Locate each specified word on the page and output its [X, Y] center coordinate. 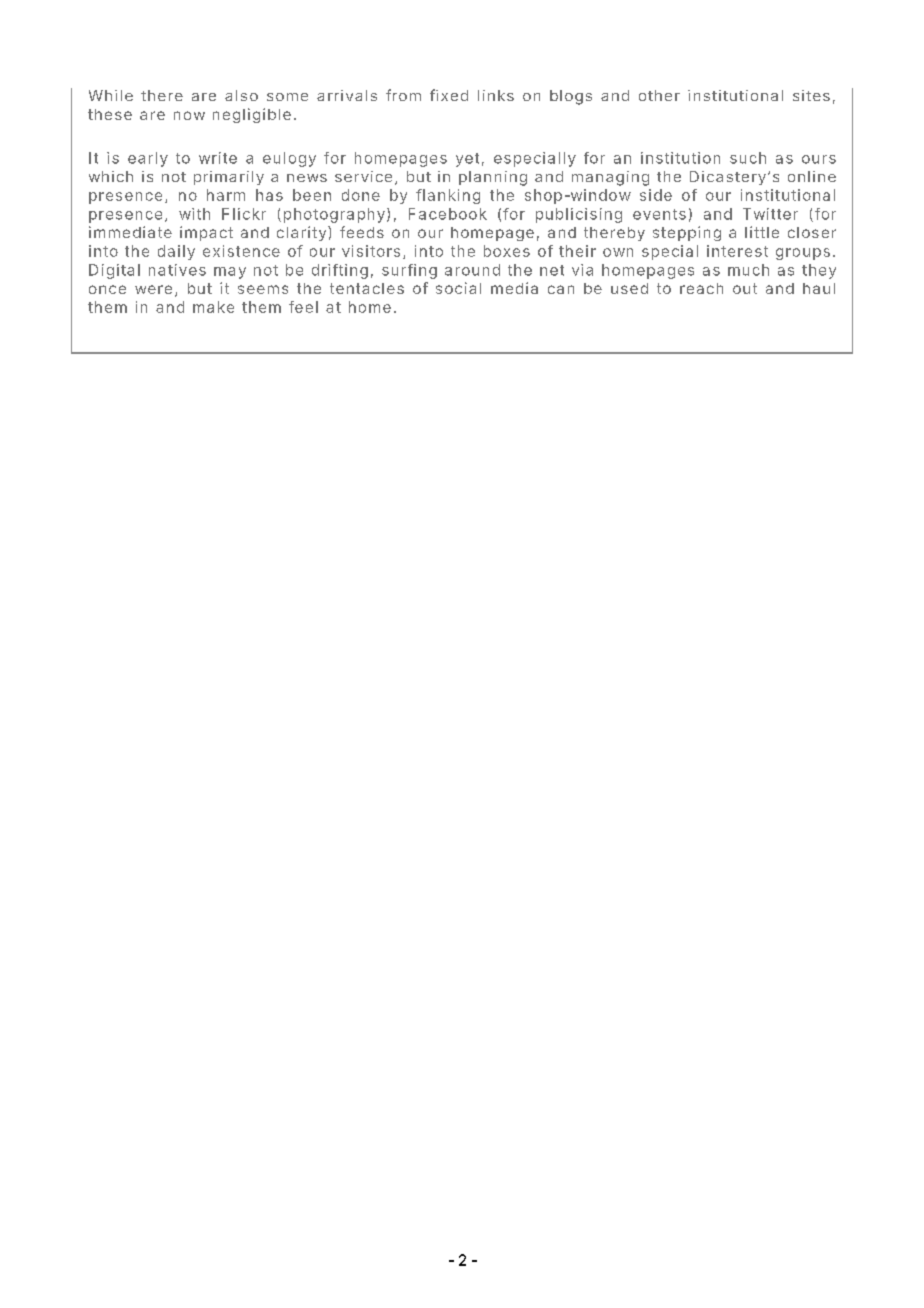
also [241, 95]
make [213, 307]
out [745, 288]
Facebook [448, 214]
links [496, 95]
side [656, 195]
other [659, 95]
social [458, 288]
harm [226, 195]
